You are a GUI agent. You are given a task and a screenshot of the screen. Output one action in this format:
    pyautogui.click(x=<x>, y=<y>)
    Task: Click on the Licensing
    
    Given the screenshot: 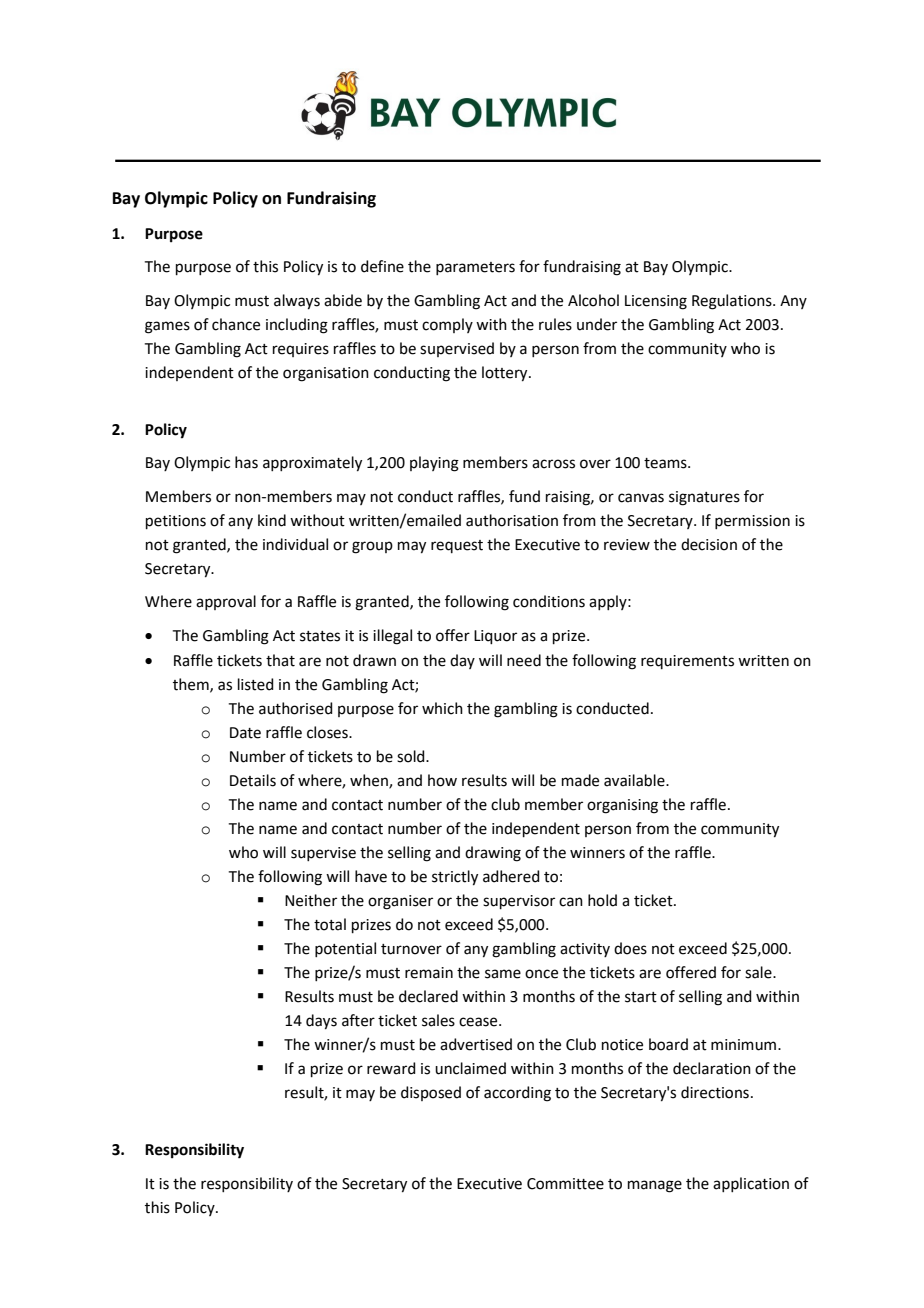 What is the action you would take?
    pyautogui.click(x=656, y=302)
